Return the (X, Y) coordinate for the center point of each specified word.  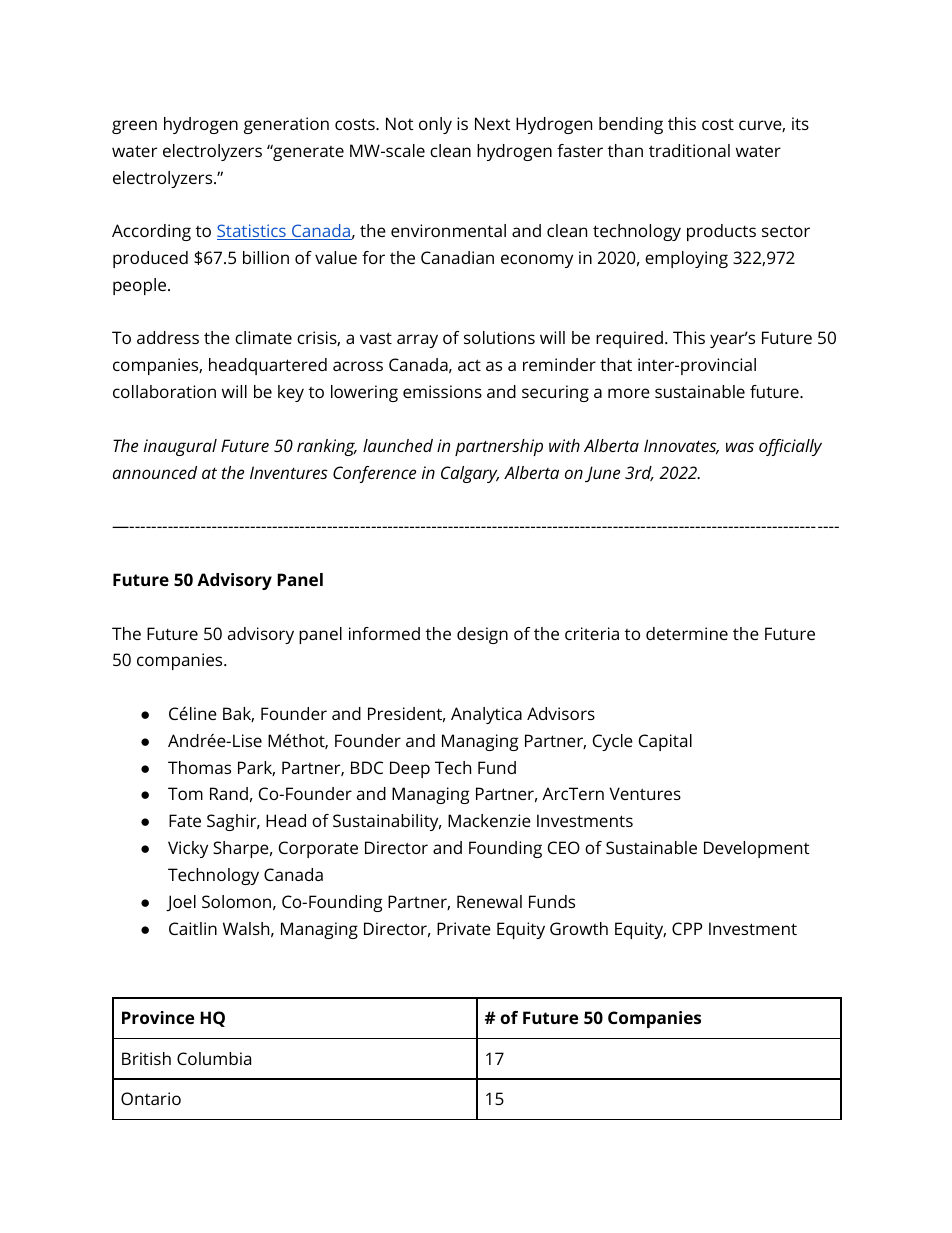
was (740, 447)
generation (286, 125)
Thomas (199, 767)
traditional (689, 150)
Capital (665, 742)
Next (493, 123)
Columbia (214, 1058)
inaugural (180, 447)
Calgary (470, 474)
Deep (410, 769)
